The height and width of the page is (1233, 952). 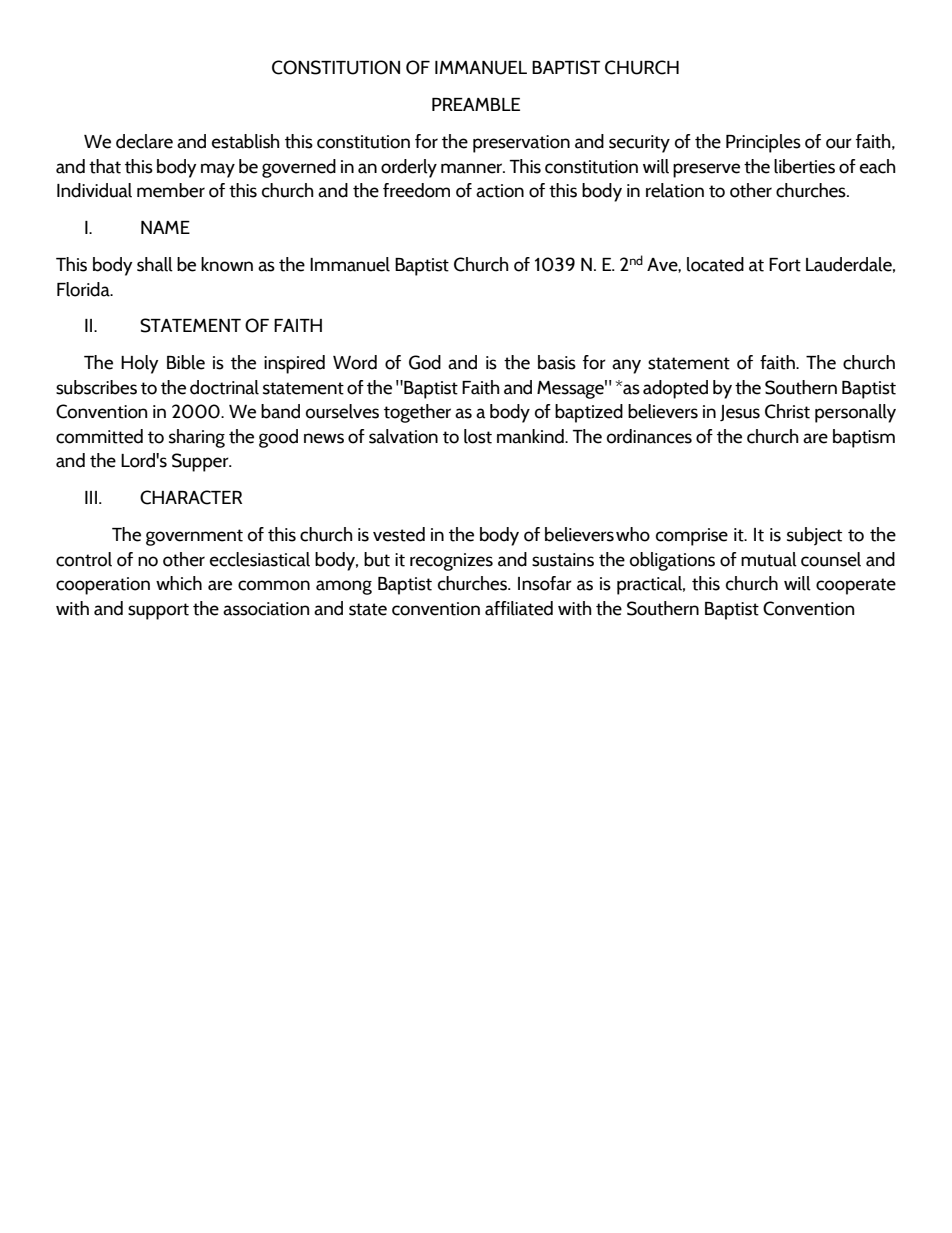 What do you see at coordinates (179, 583) in the page?
I see `which` at bounding box center [179, 583].
